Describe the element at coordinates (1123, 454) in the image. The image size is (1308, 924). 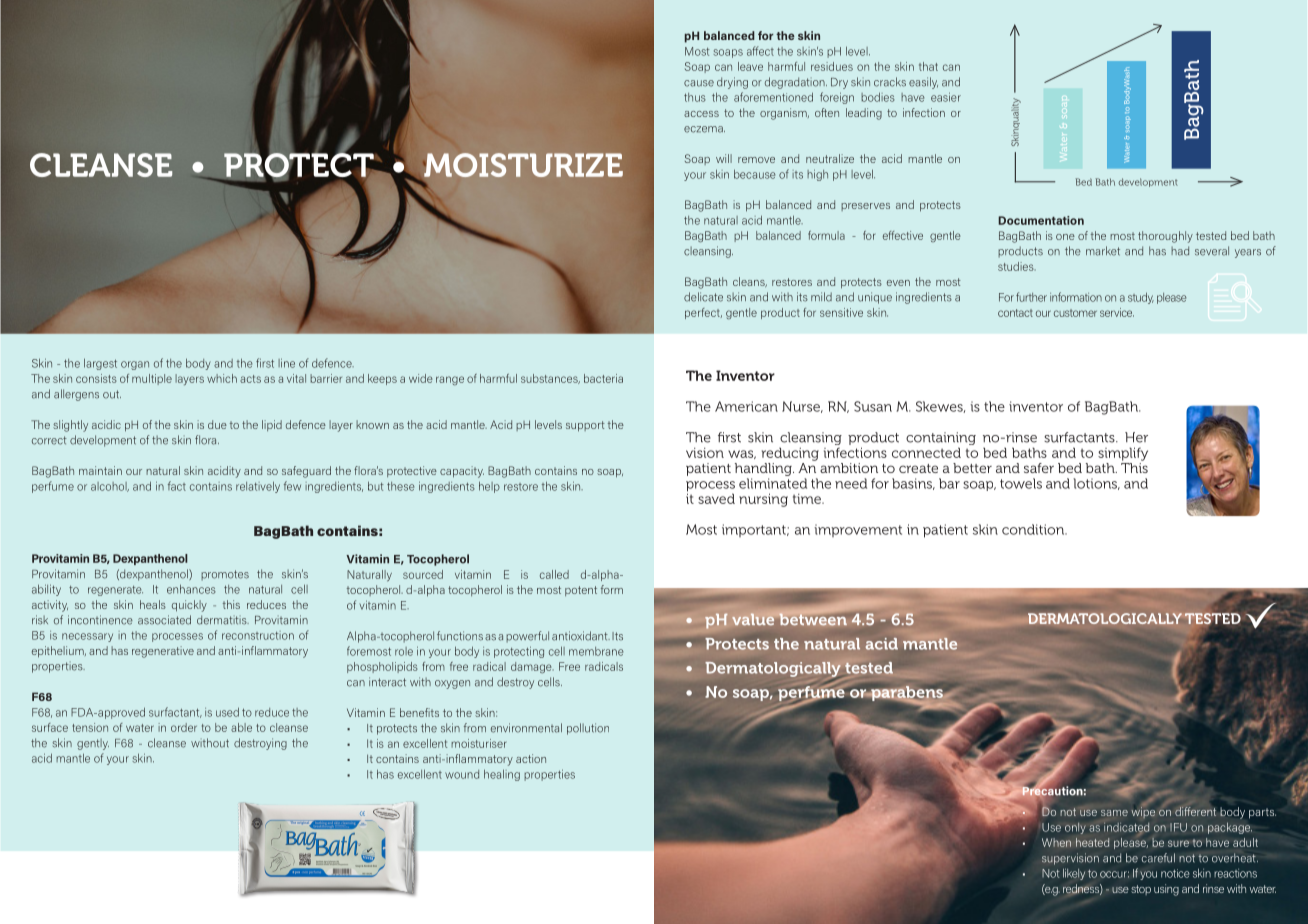
I see `simplify` at that location.
